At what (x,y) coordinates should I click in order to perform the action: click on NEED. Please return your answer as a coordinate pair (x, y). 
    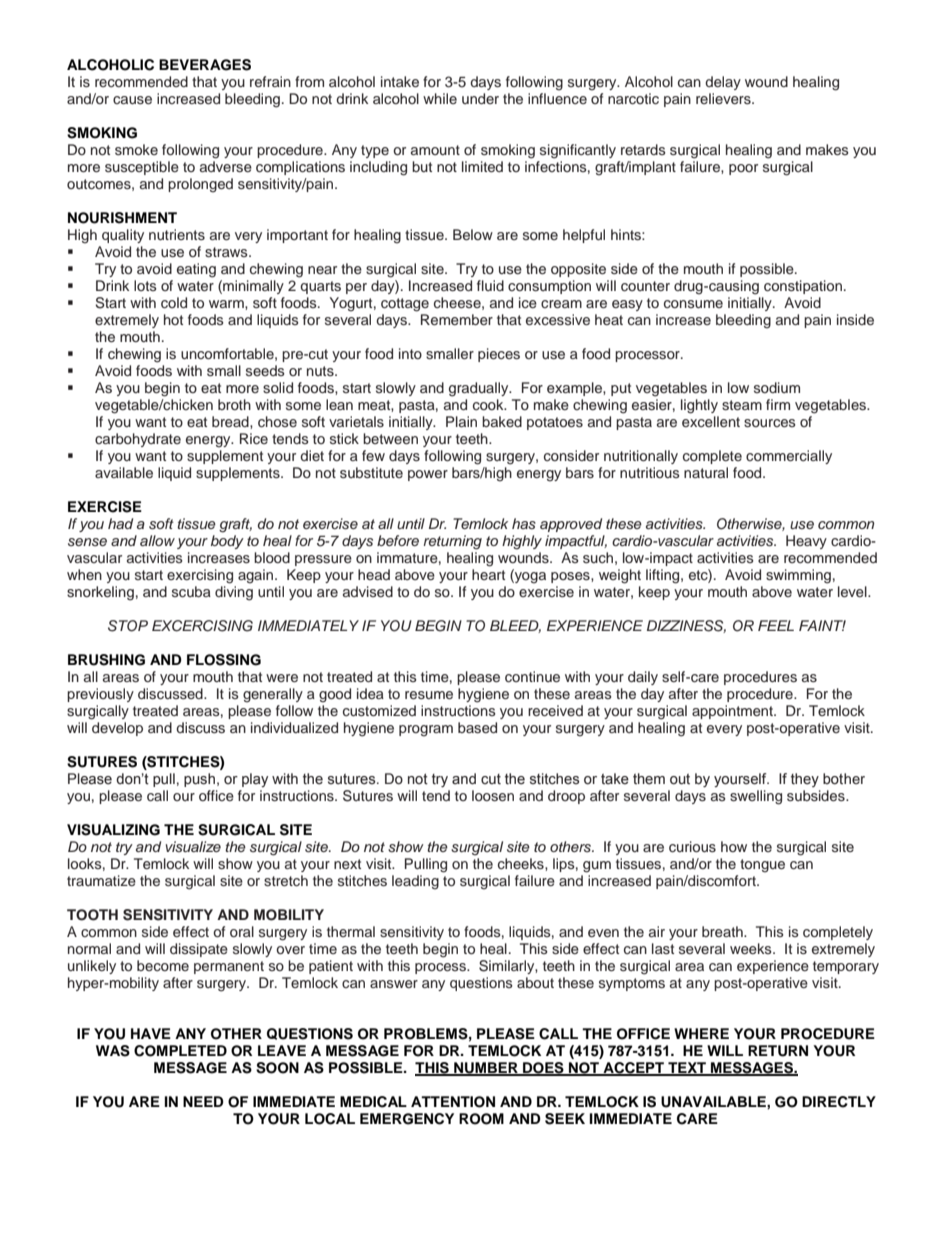
    Looking at the image, I should click on (203, 1101).
